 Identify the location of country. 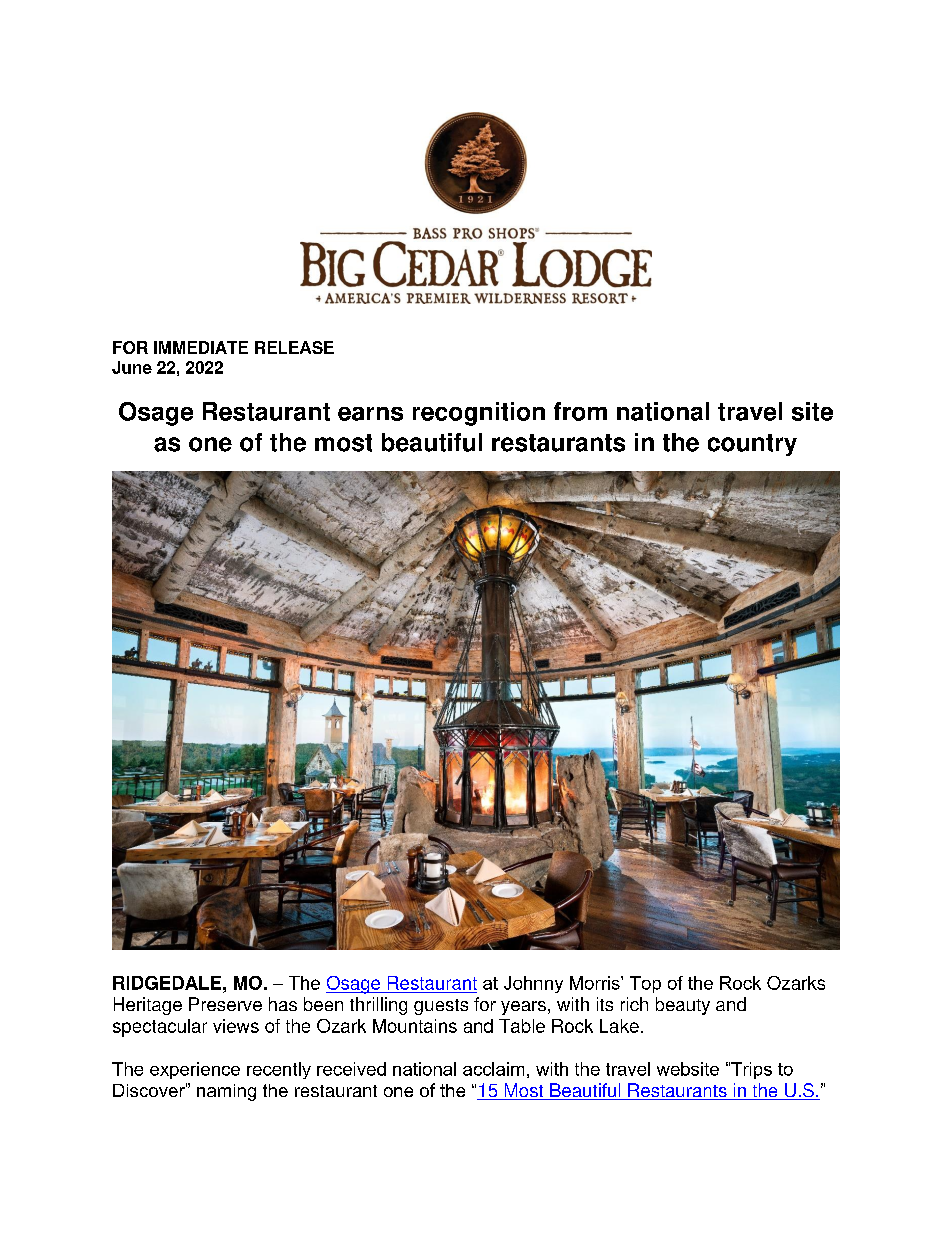
(752, 445).
